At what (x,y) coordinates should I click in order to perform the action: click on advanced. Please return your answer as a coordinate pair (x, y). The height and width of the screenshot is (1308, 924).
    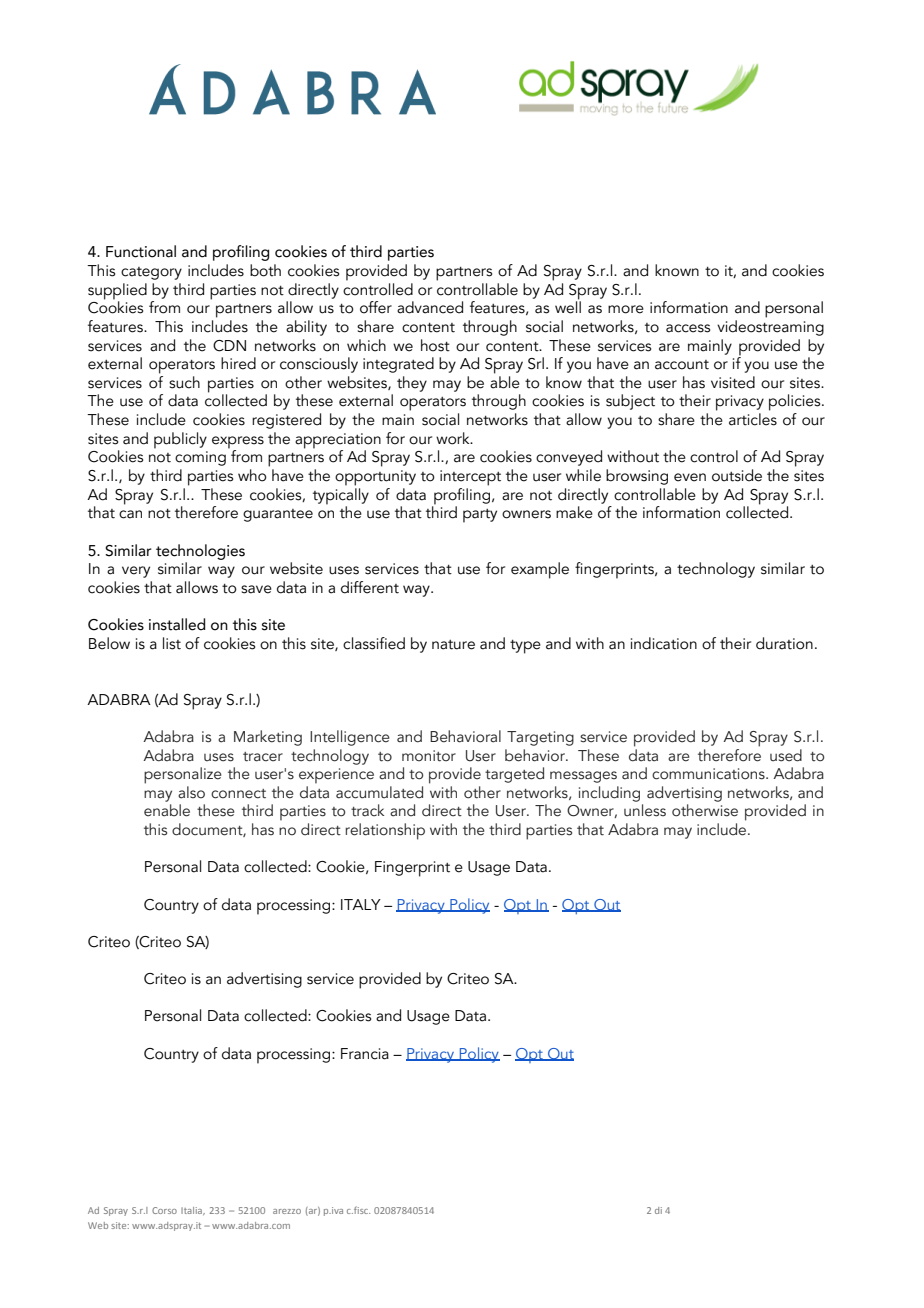
    Looking at the image, I should click on (430, 307).
